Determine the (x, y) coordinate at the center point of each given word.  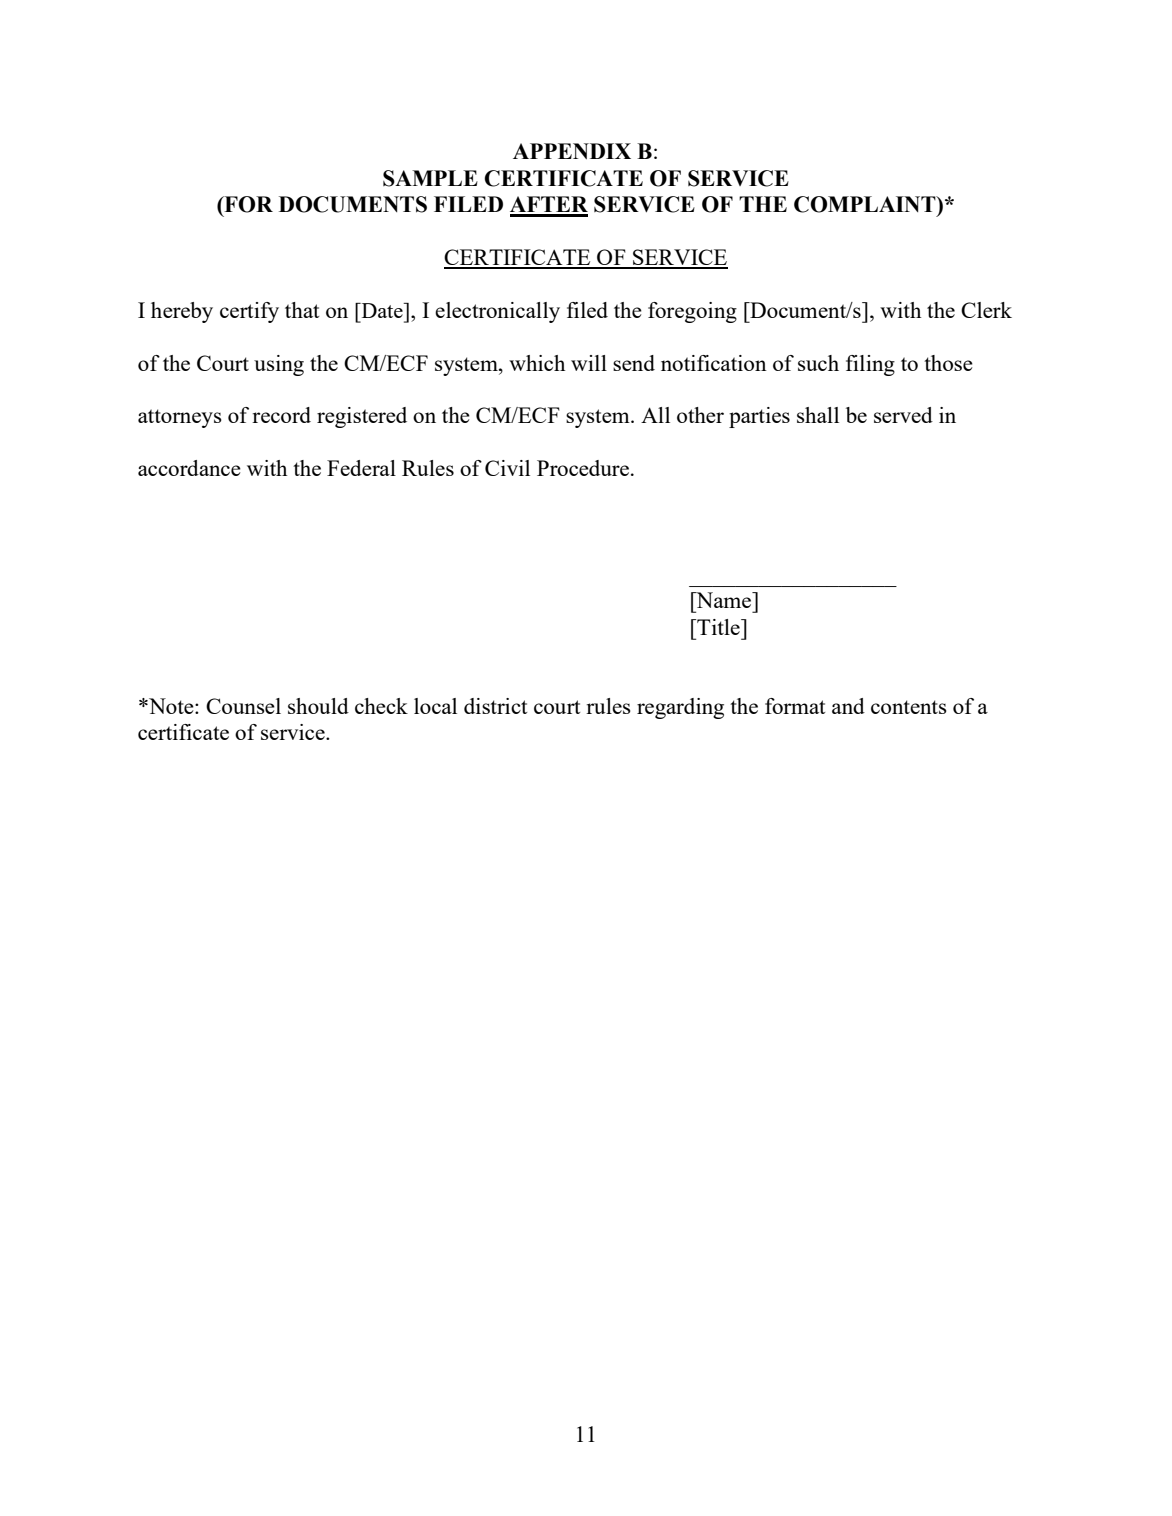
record (281, 415)
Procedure (584, 468)
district (495, 706)
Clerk (986, 310)
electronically (497, 312)
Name (724, 600)
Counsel (243, 706)
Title (718, 627)
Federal (361, 468)
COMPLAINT (866, 204)
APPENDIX (572, 151)
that (302, 310)
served (903, 415)
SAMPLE (430, 178)
